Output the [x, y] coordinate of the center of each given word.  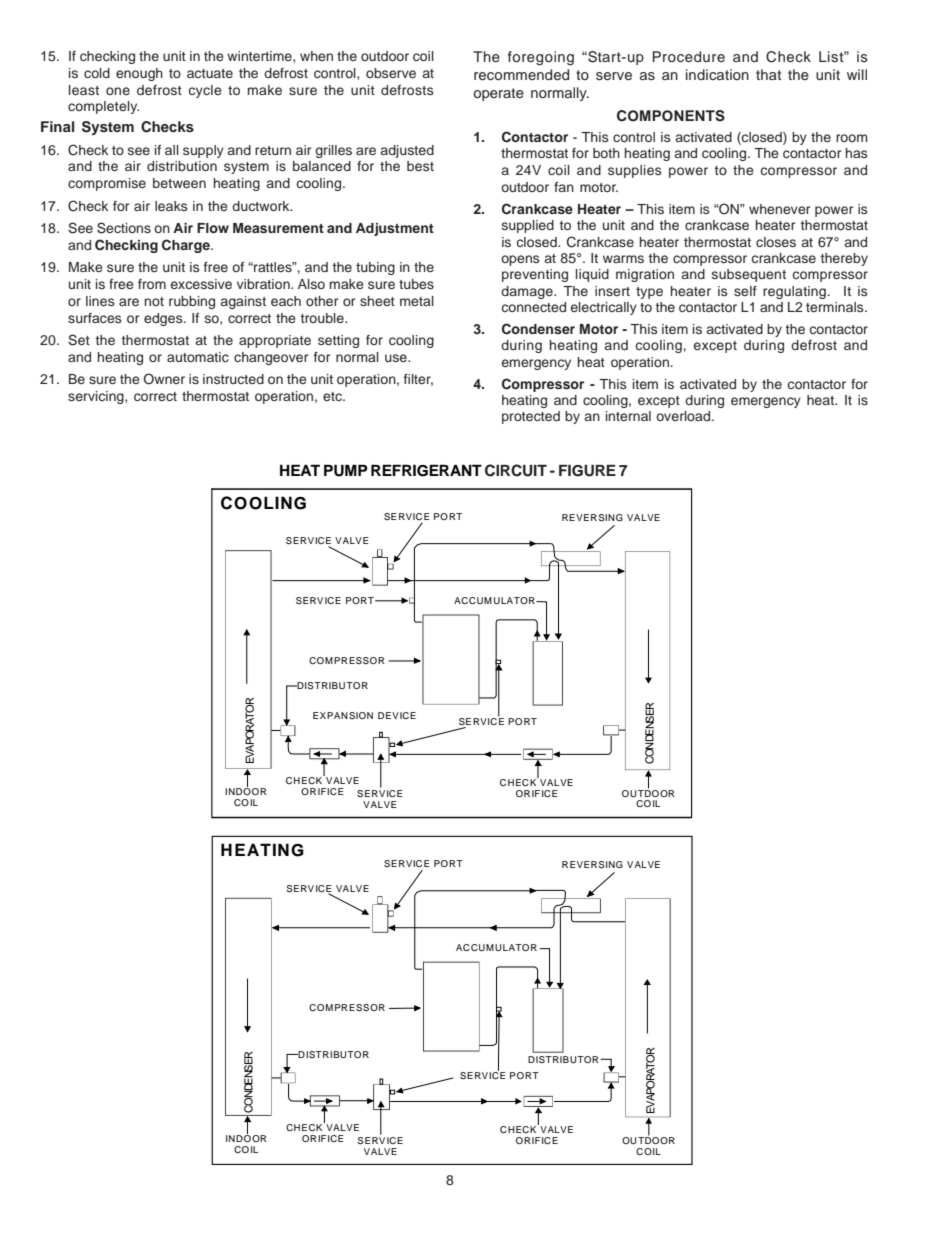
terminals [836, 307]
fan [564, 187]
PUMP [345, 470]
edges [164, 319]
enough [139, 74]
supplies [634, 171]
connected [534, 307]
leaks [171, 206]
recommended [521, 74]
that [768, 74]
